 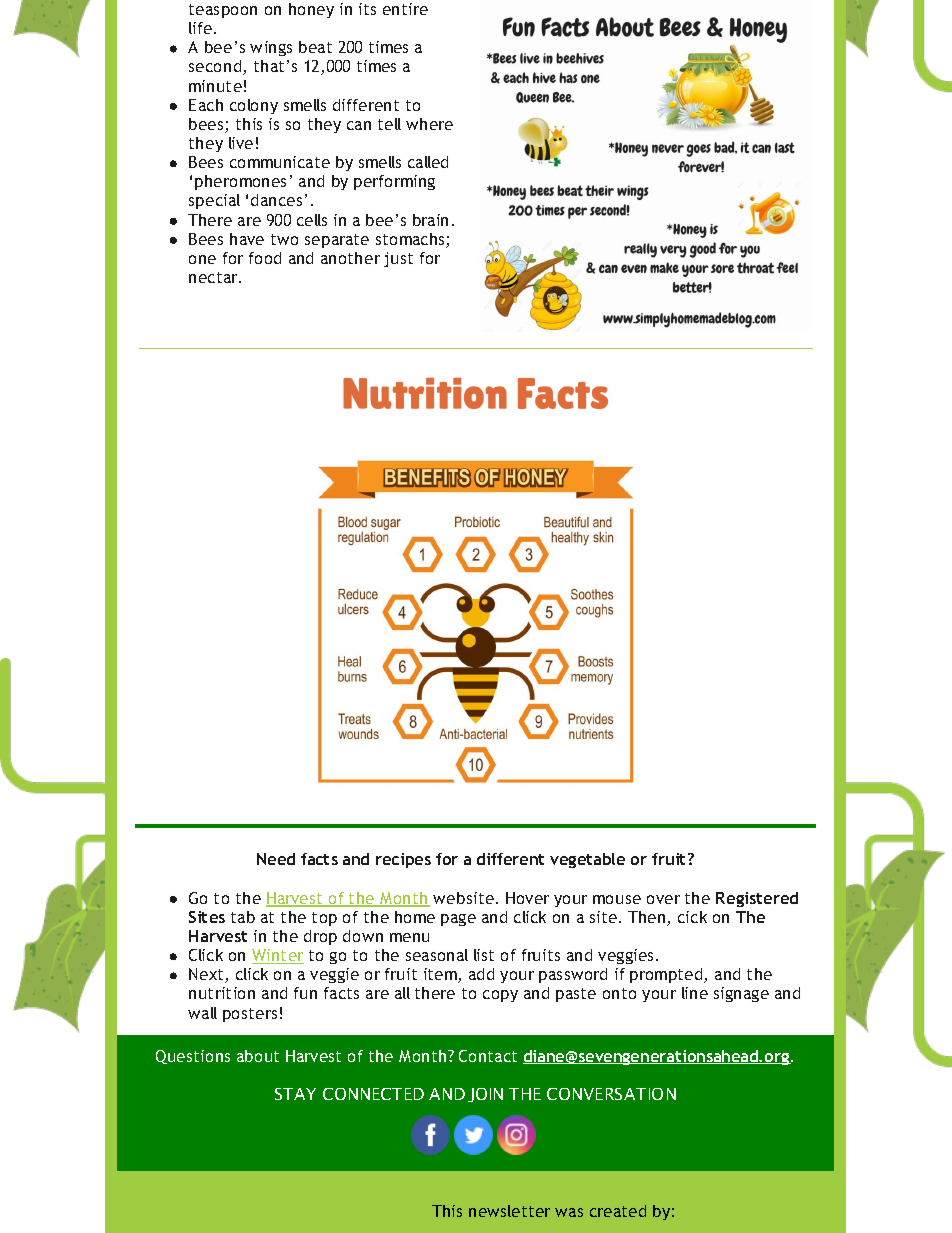 What do you see at coordinates (276, 859) in the screenshot?
I see `Need` at bounding box center [276, 859].
